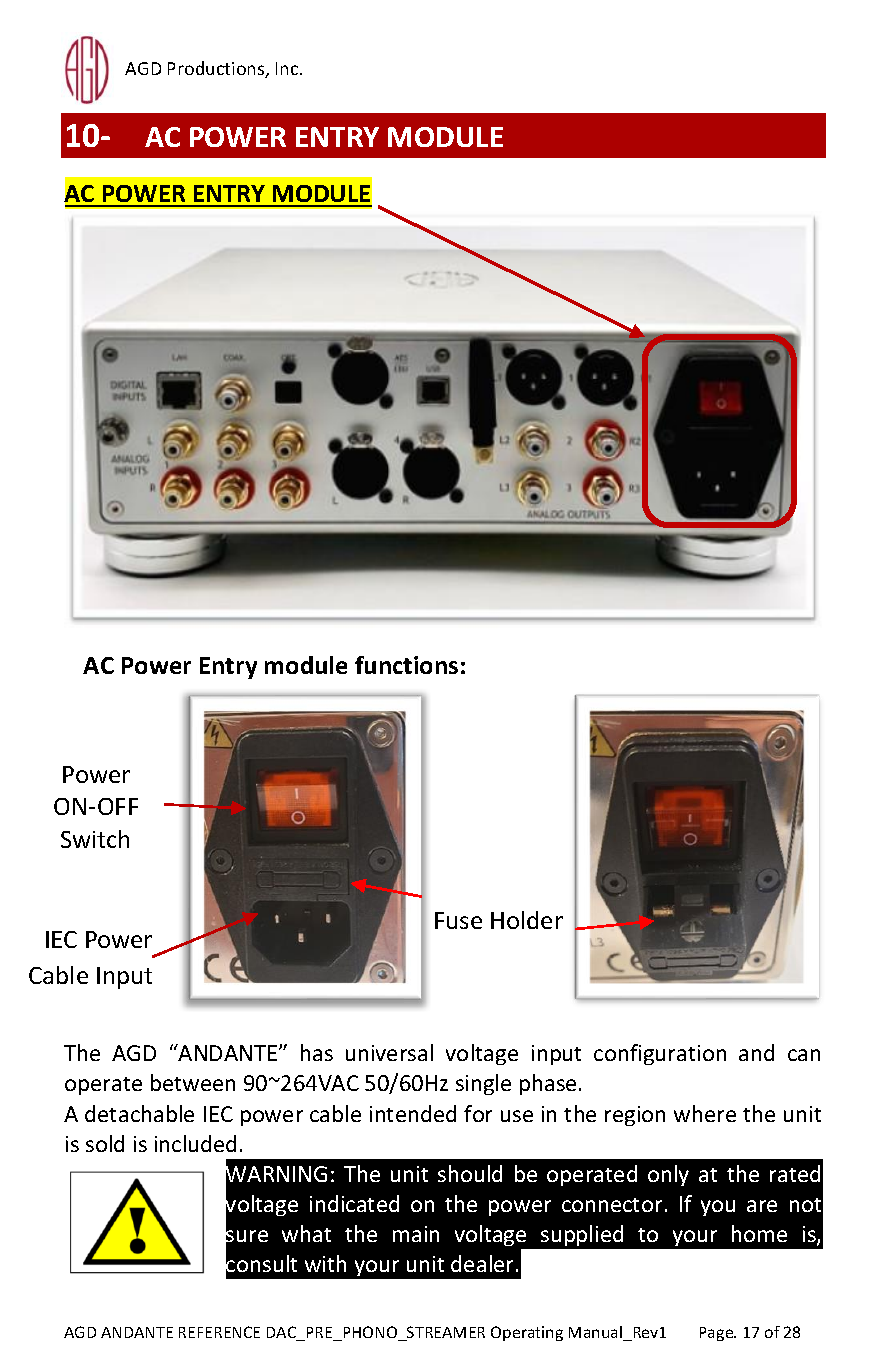 This screenshot has height=1372, width=887. I want to click on between, so click(193, 1082).
